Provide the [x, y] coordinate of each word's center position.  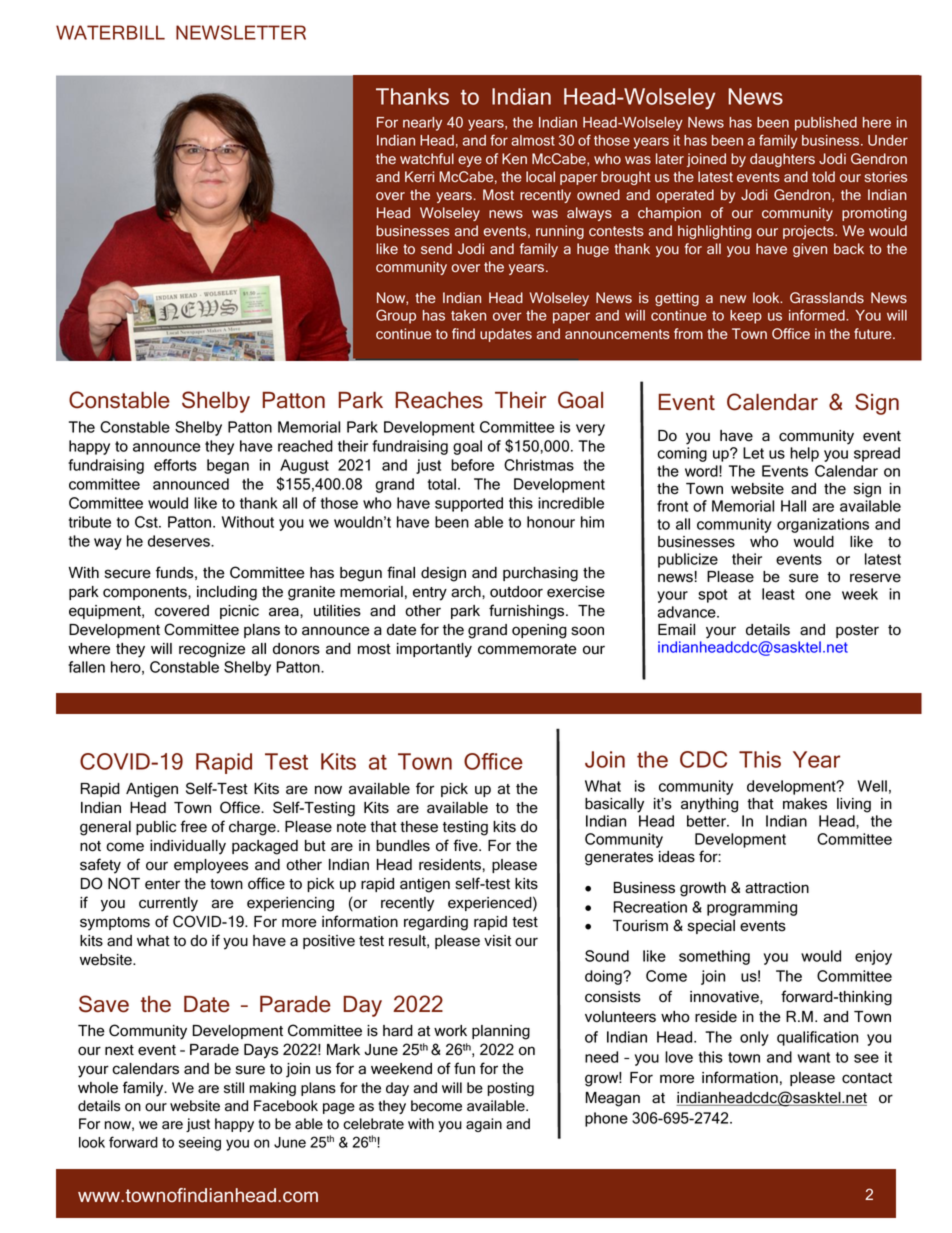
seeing [200, 1144]
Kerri [419, 176]
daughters [782, 160]
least [778, 594]
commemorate [527, 649]
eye [470, 161]
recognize [212, 650]
